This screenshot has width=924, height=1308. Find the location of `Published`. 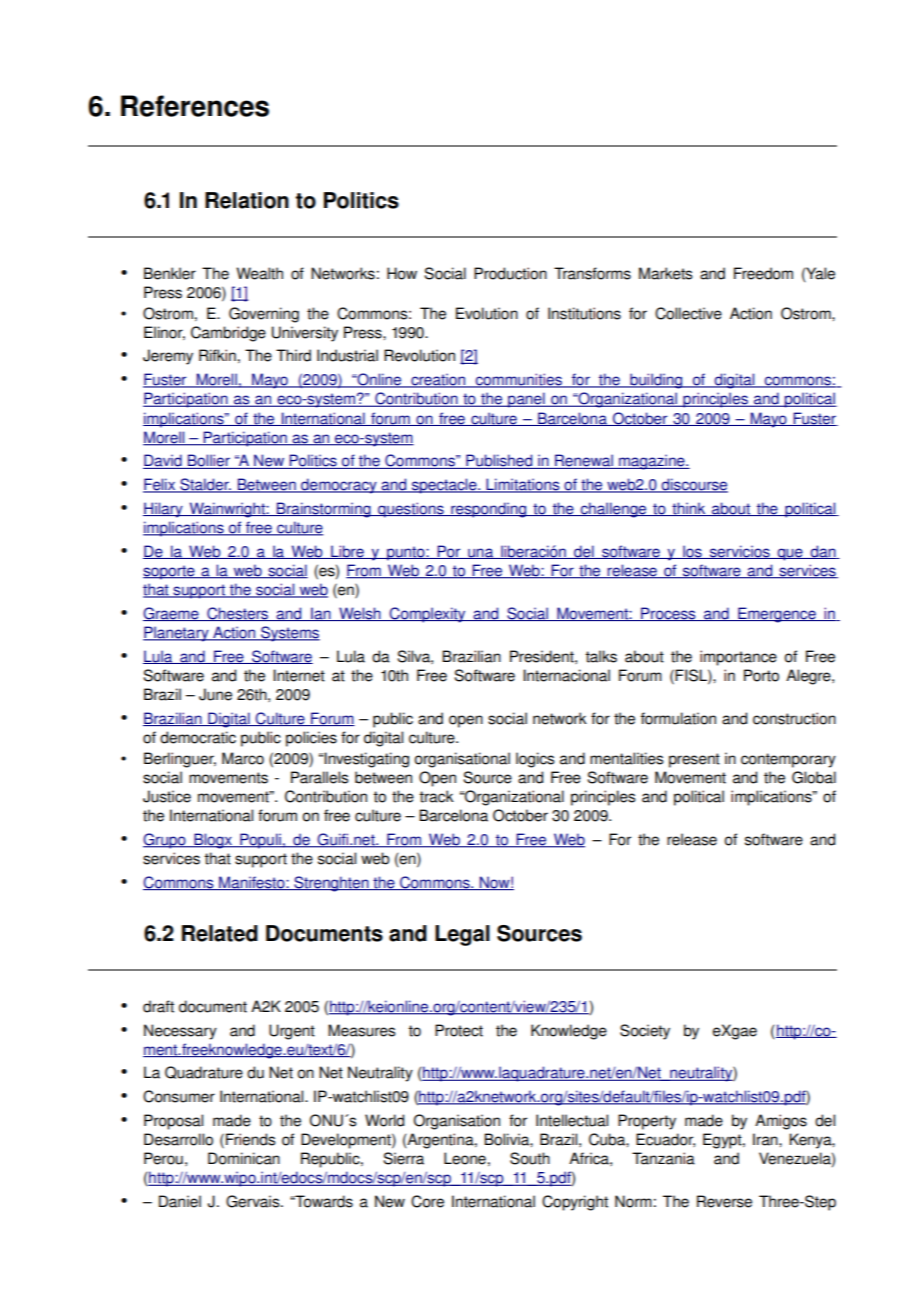

Published is located at coordinates (499, 461).
